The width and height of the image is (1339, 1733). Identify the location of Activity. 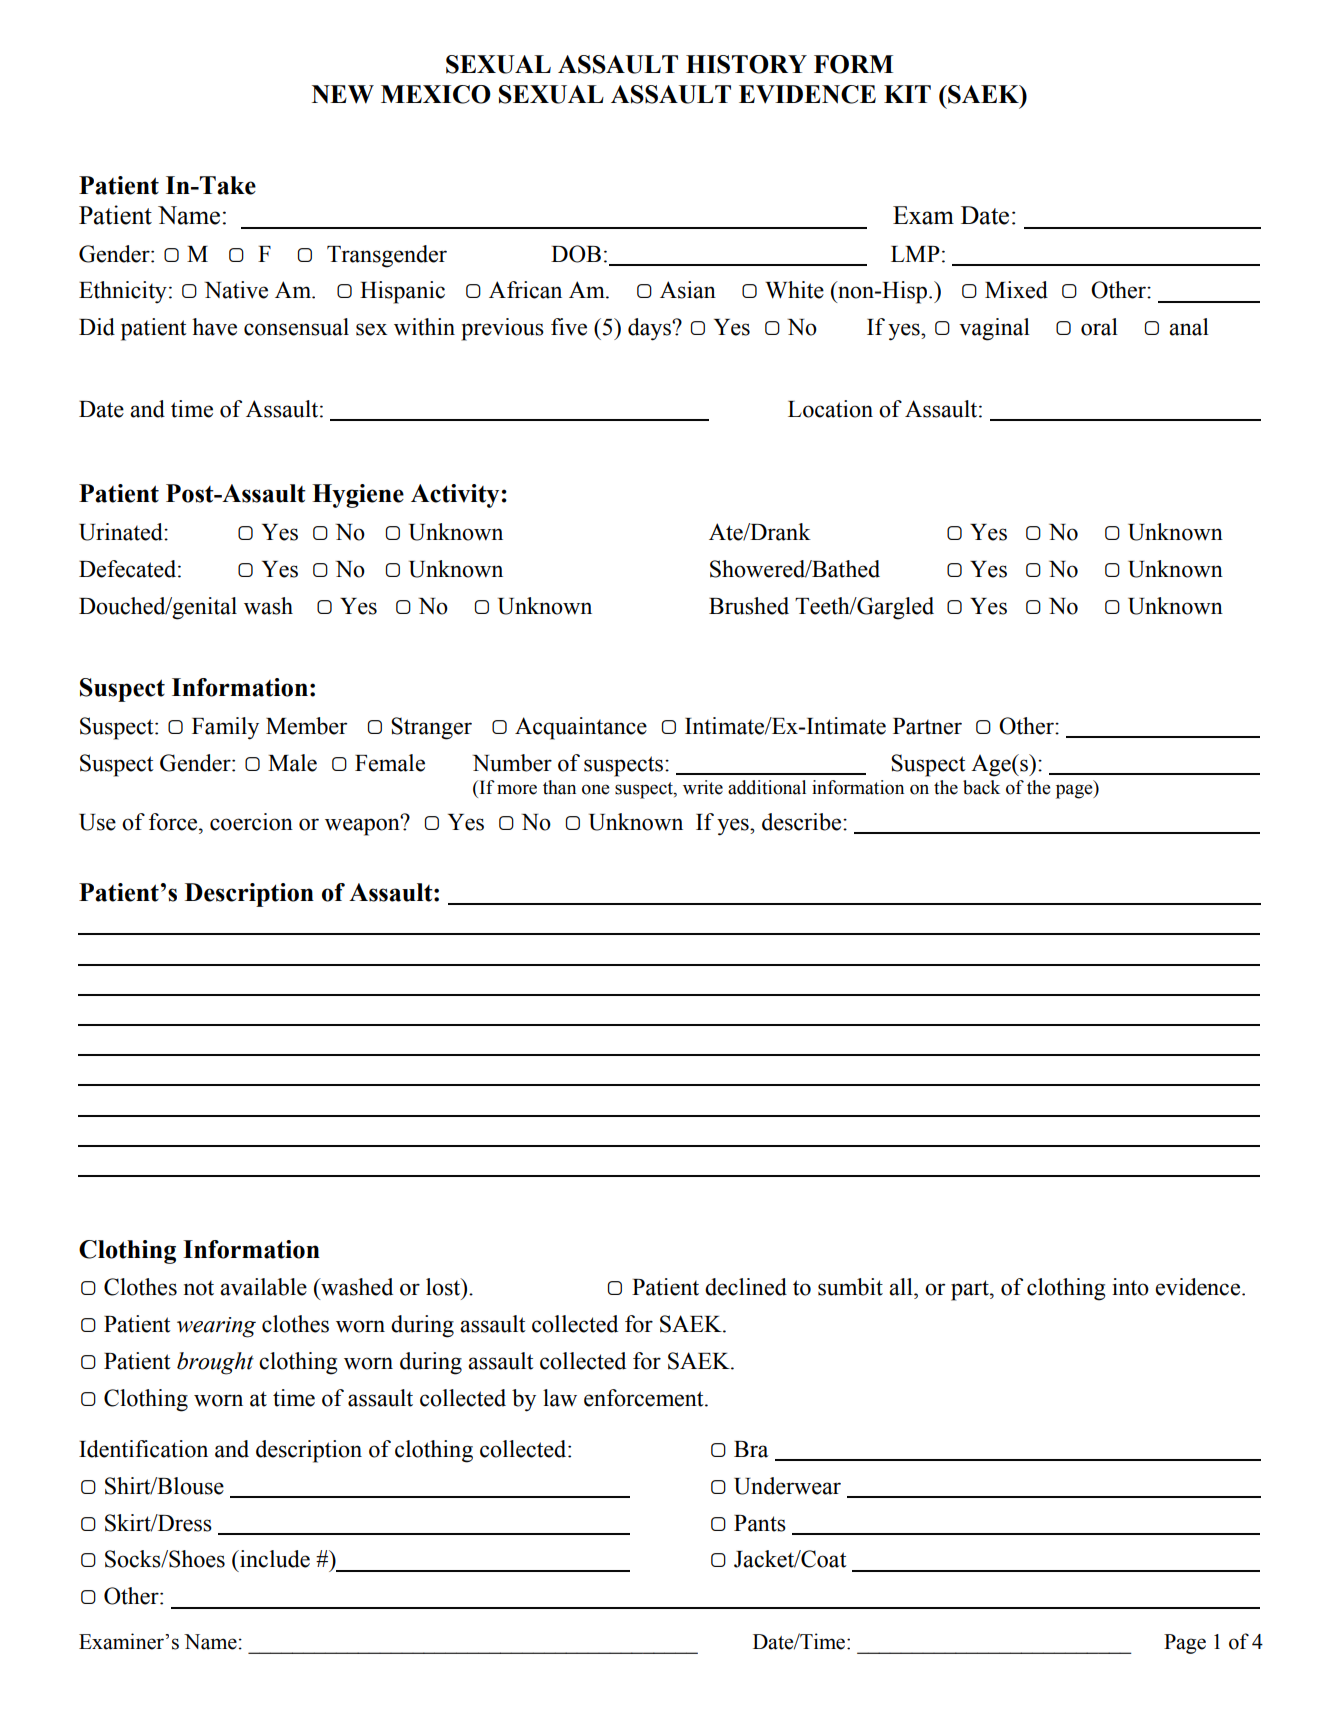
(455, 496).
